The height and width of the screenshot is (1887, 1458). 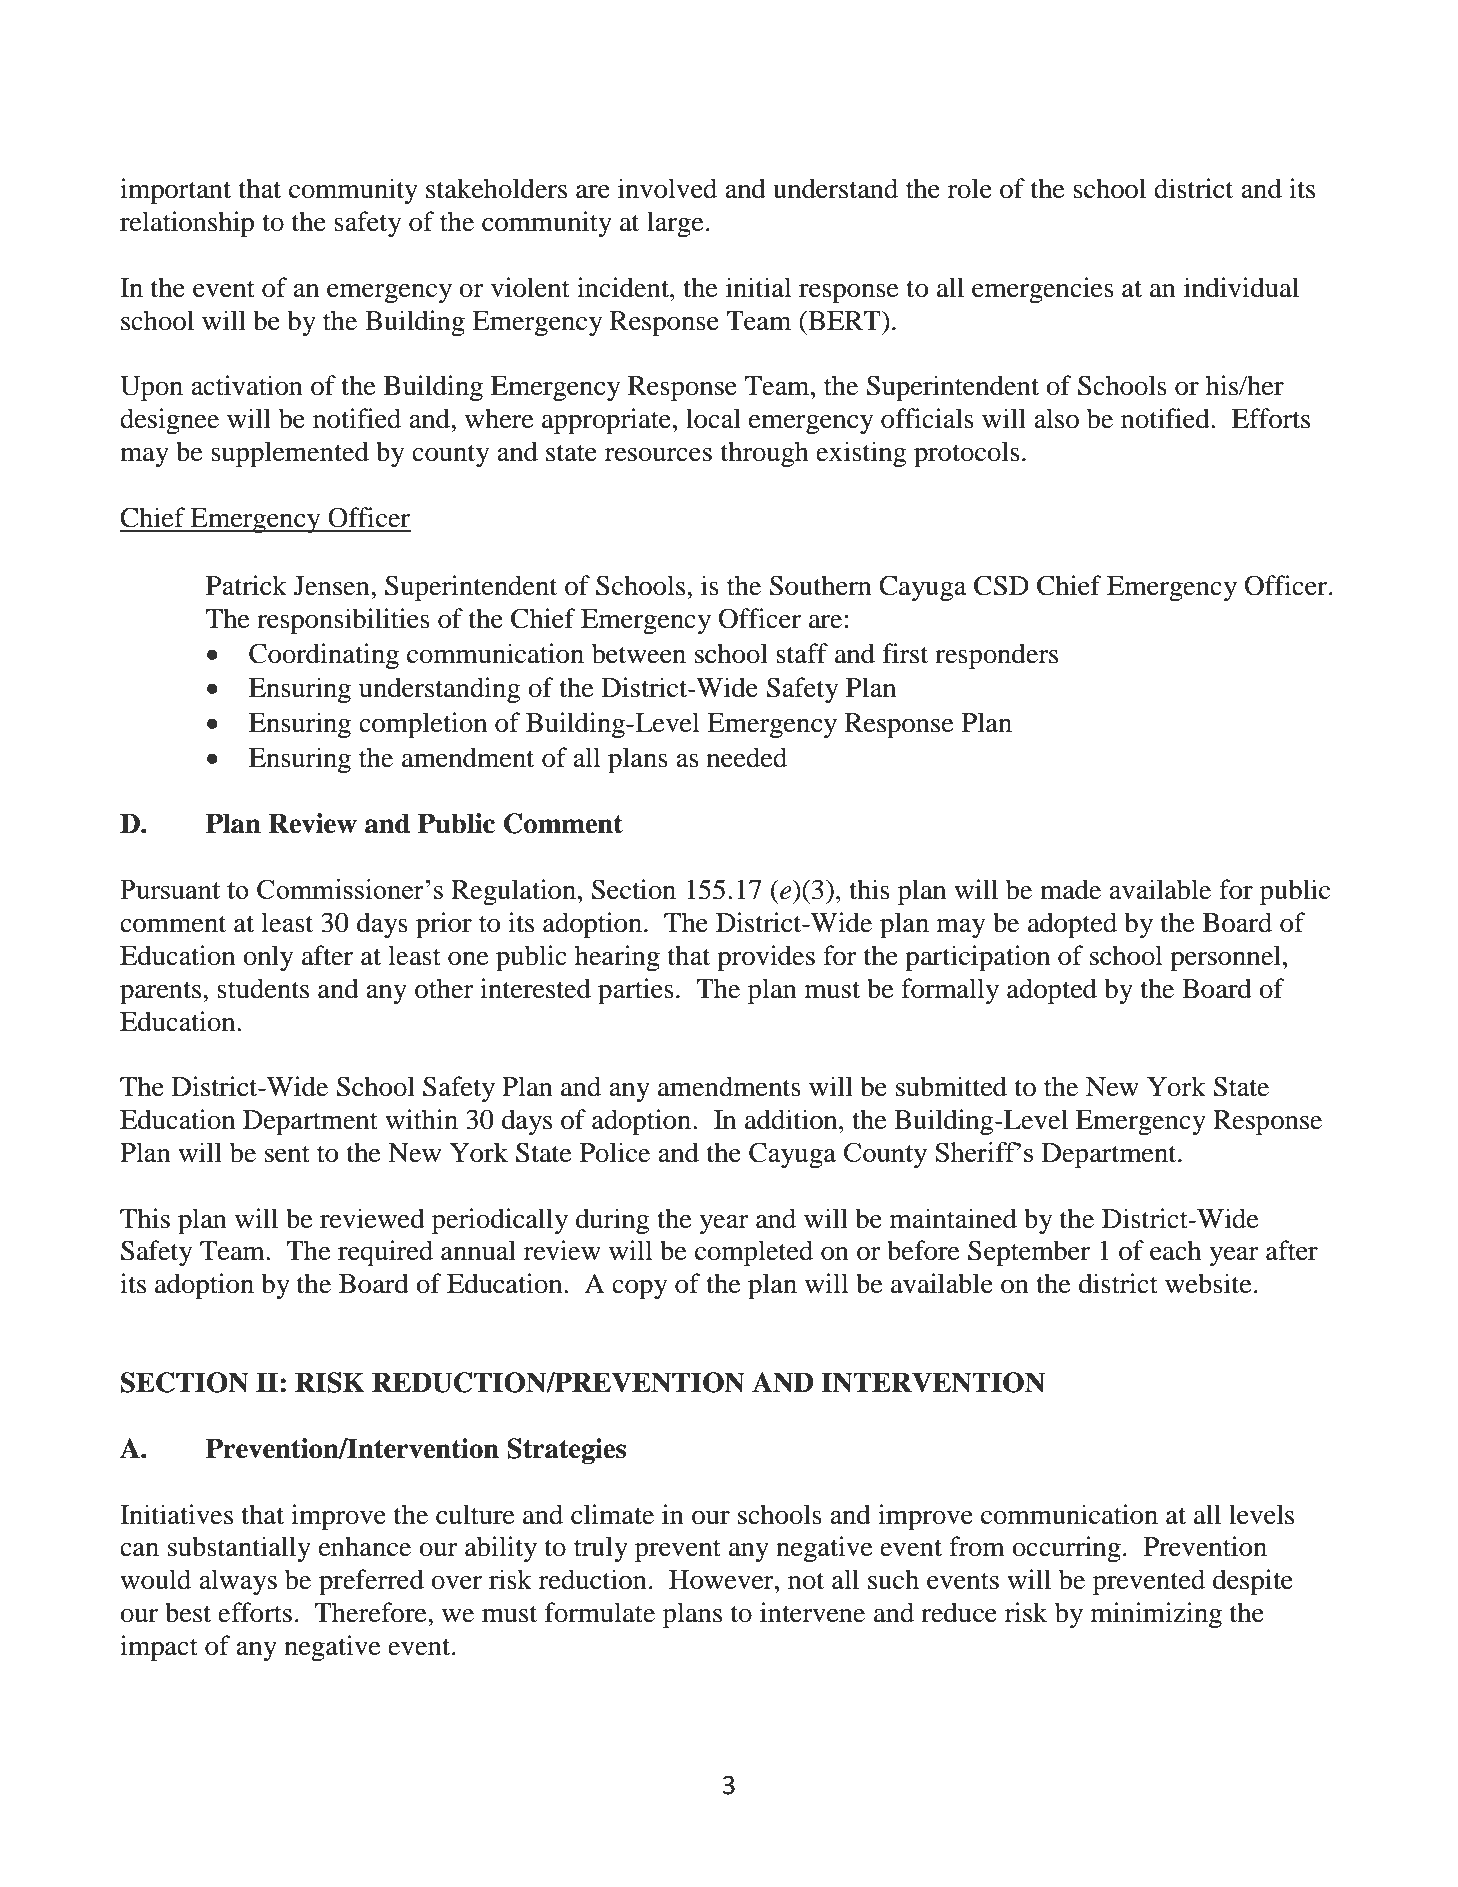 I want to click on only, so click(x=268, y=958).
